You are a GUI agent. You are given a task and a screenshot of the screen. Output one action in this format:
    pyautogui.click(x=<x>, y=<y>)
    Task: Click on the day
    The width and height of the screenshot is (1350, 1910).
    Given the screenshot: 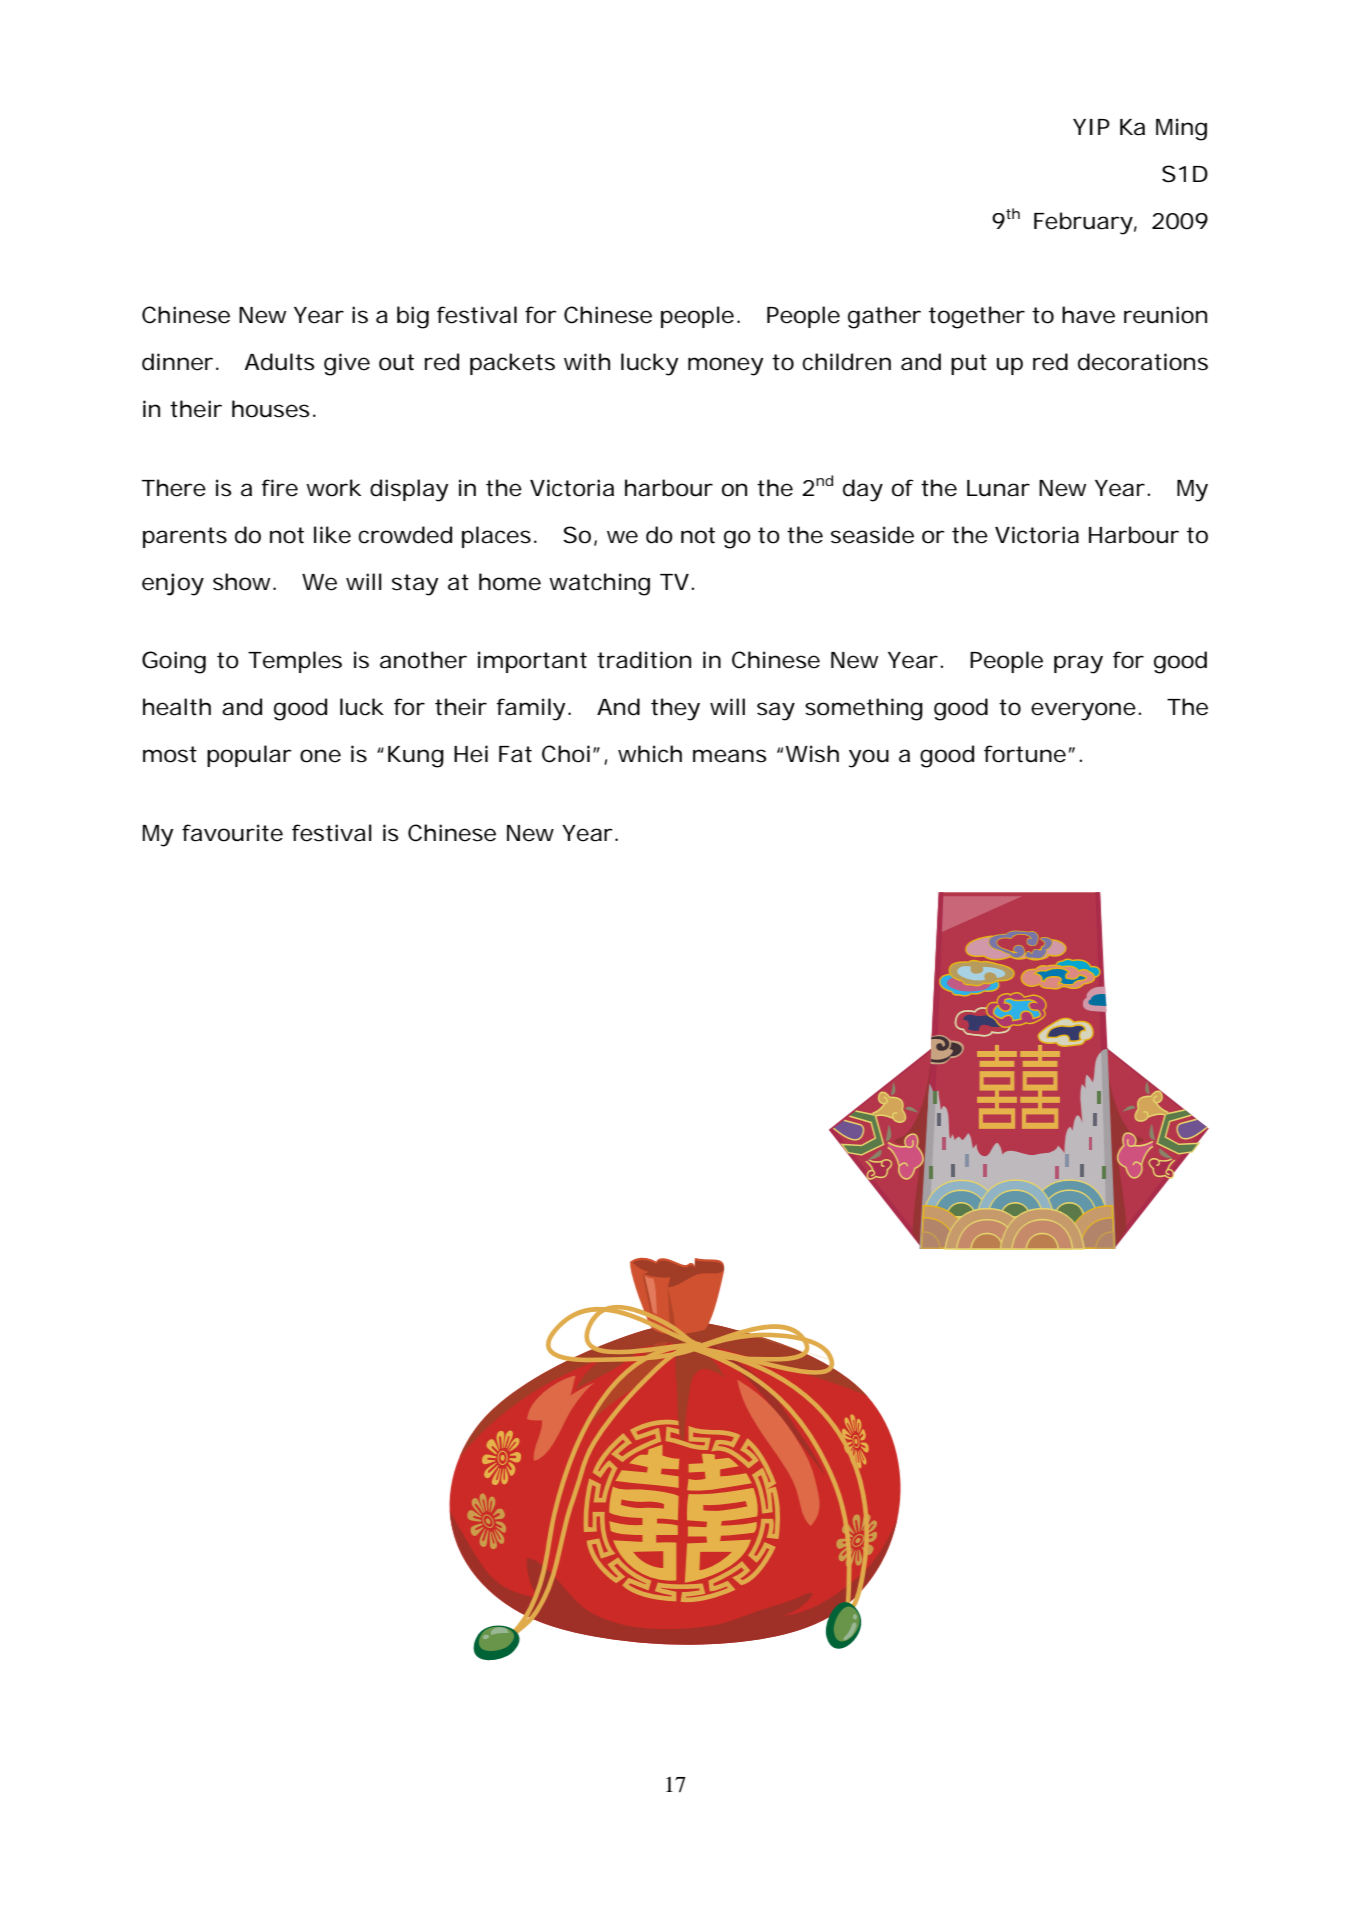 What is the action you would take?
    pyautogui.click(x=863, y=490)
